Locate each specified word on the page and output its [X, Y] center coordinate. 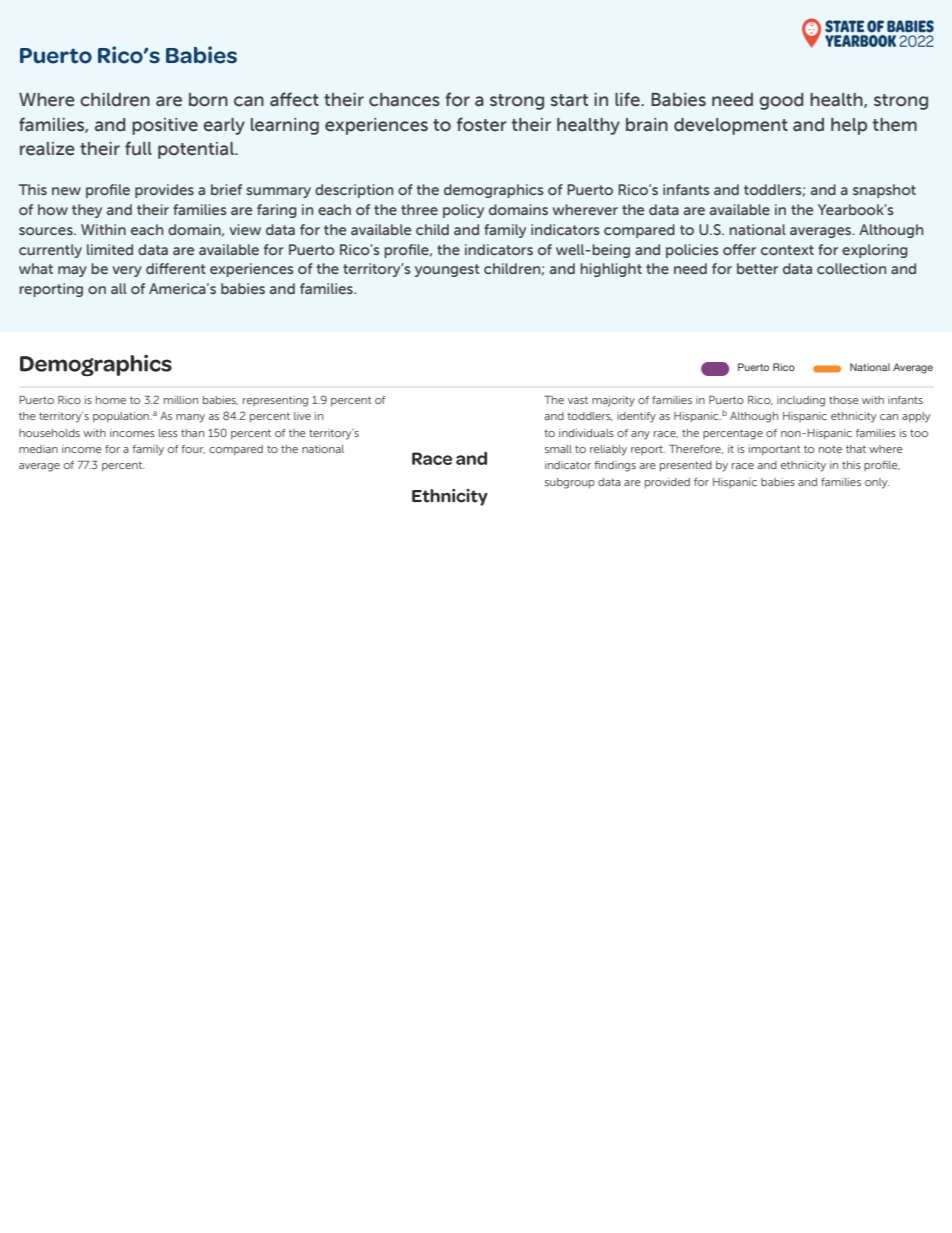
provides [164, 191]
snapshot [884, 191]
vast [578, 400]
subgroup [570, 483]
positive [165, 126]
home [111, 400]
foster [482, 124]
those [844, 400]
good [781, 101]
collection [851, 268]
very [127, 271]
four [193, 449]
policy [463, 211]
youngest [447, 270]
